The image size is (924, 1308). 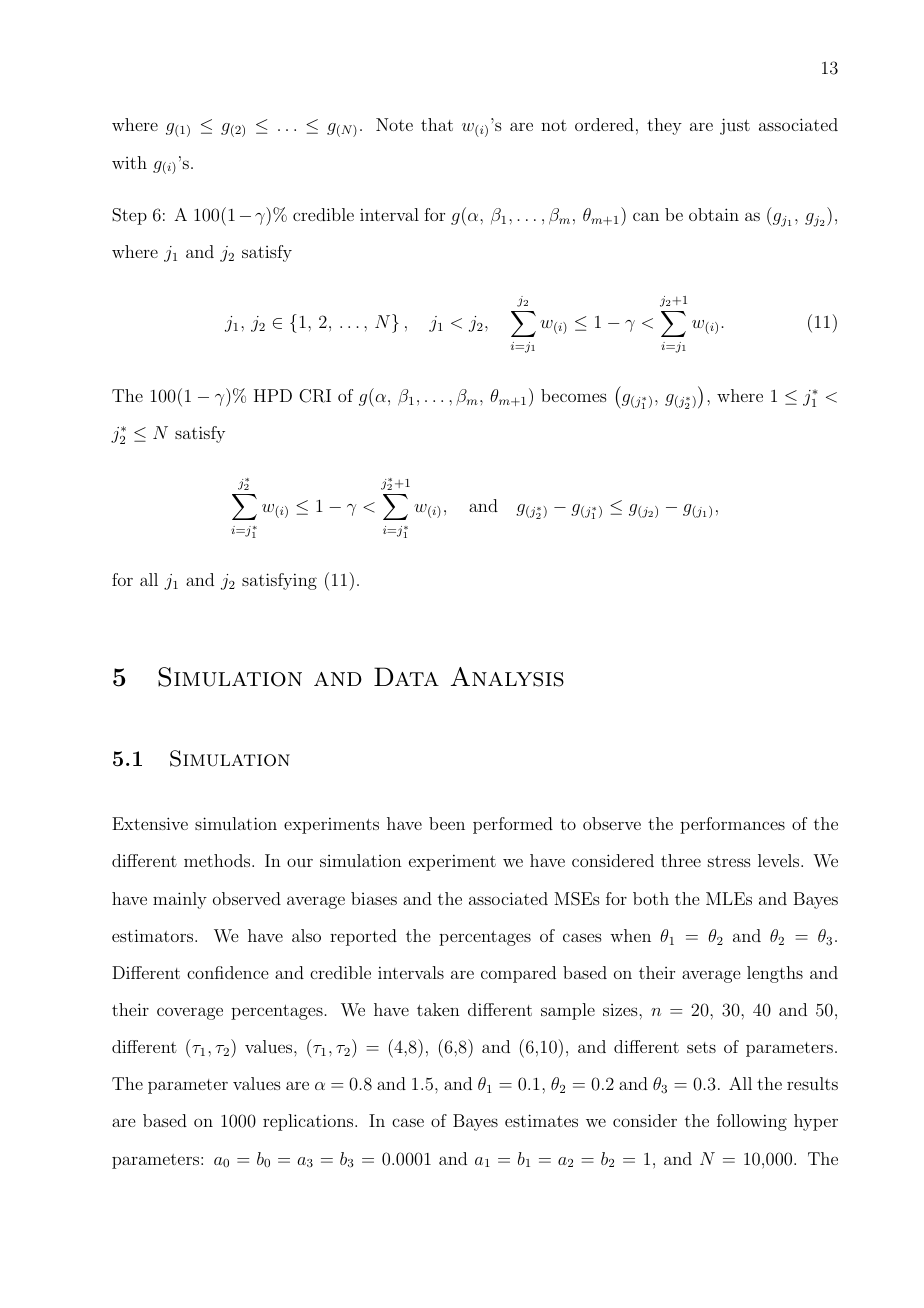 What do you see at coordinates (129, 162) in the image?
I see `with` at bounding box center [129, 162].
